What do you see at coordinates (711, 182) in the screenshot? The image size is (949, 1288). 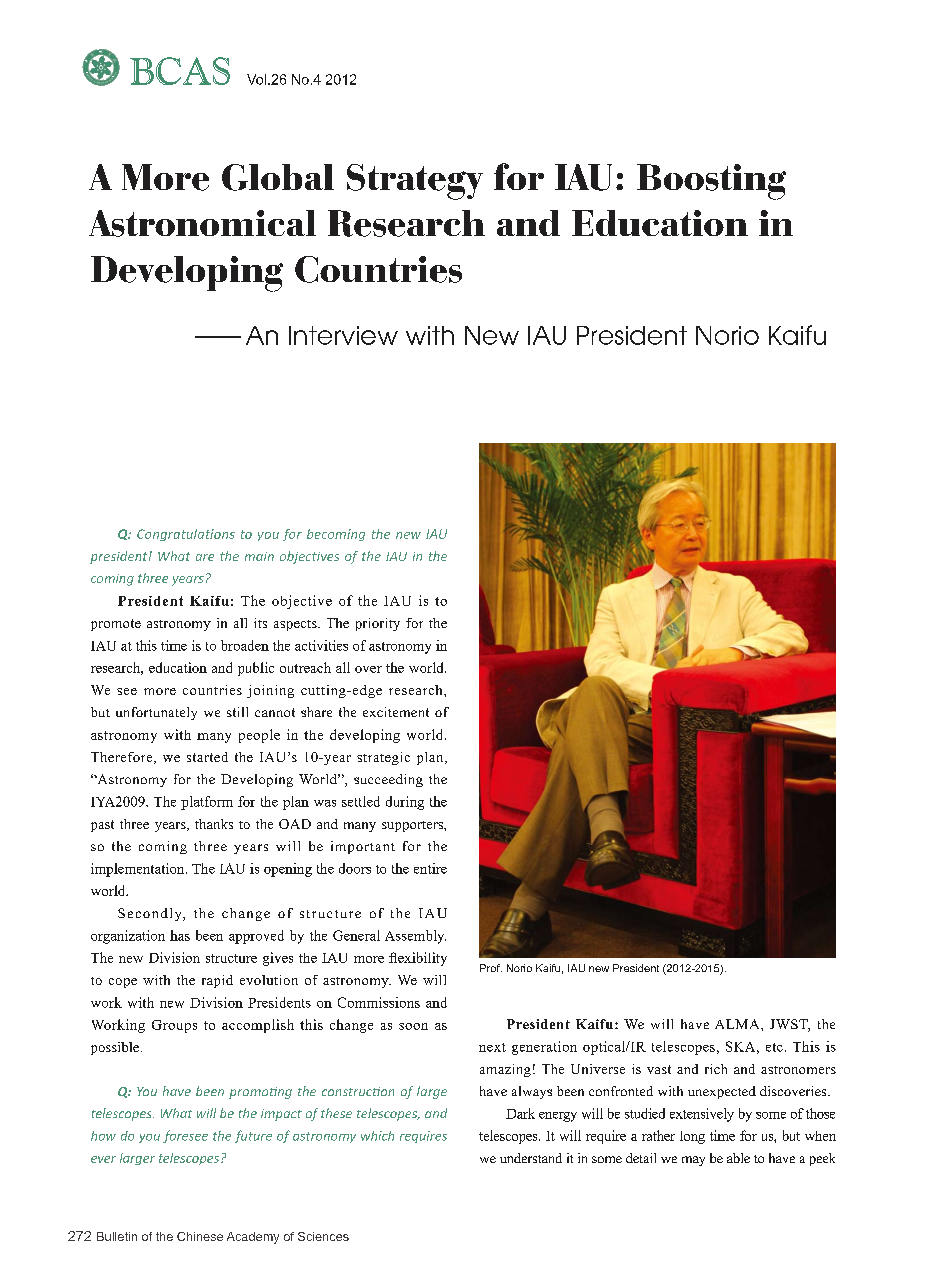 I see `Boosting` at bounding box center [711, 182].
